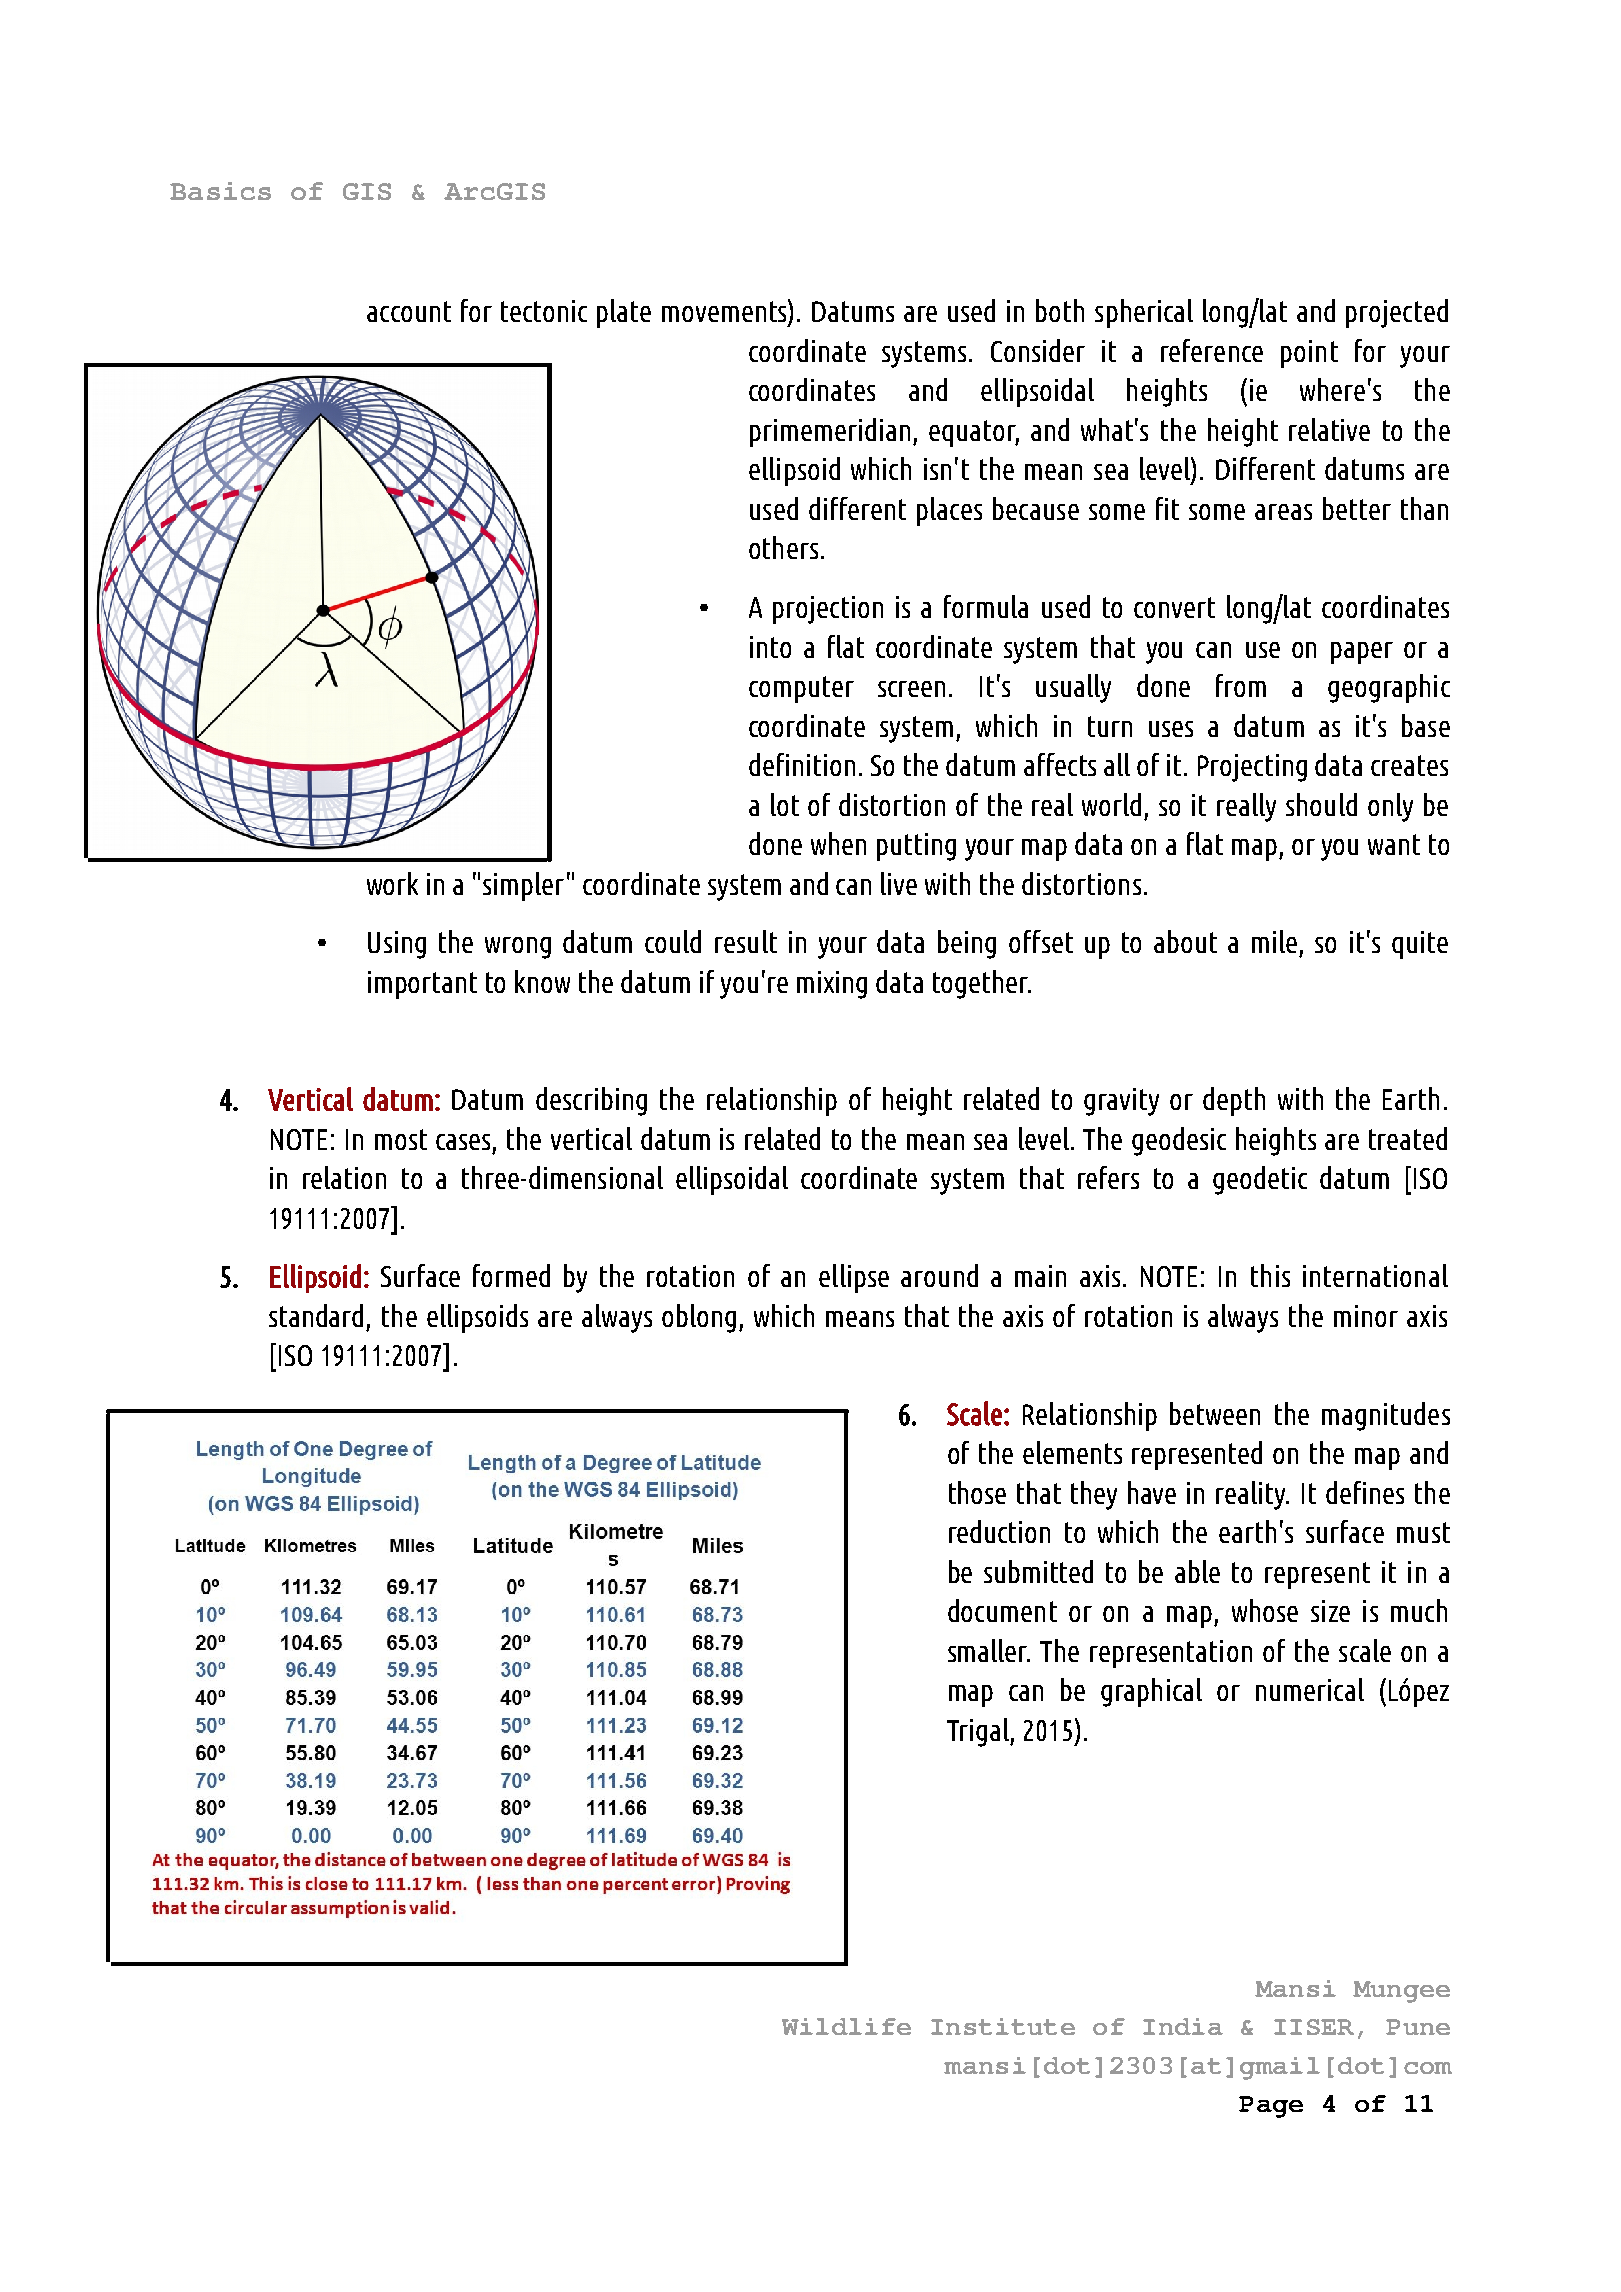 The height and width of the image is (2292, 1621). I want to click on mile, so click(1274, 941).
